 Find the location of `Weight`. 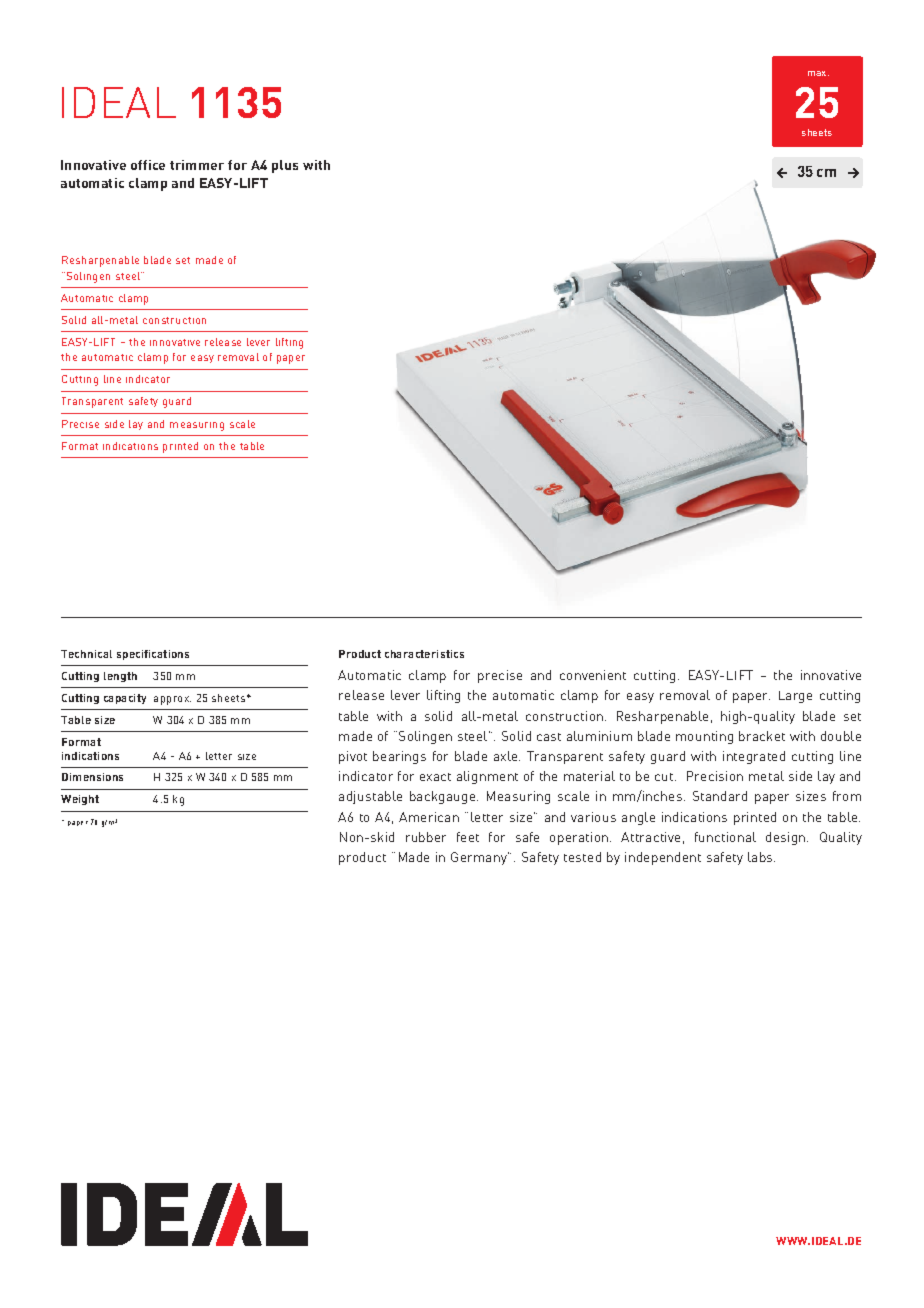

Weight is located at coordinates (80, 800).
